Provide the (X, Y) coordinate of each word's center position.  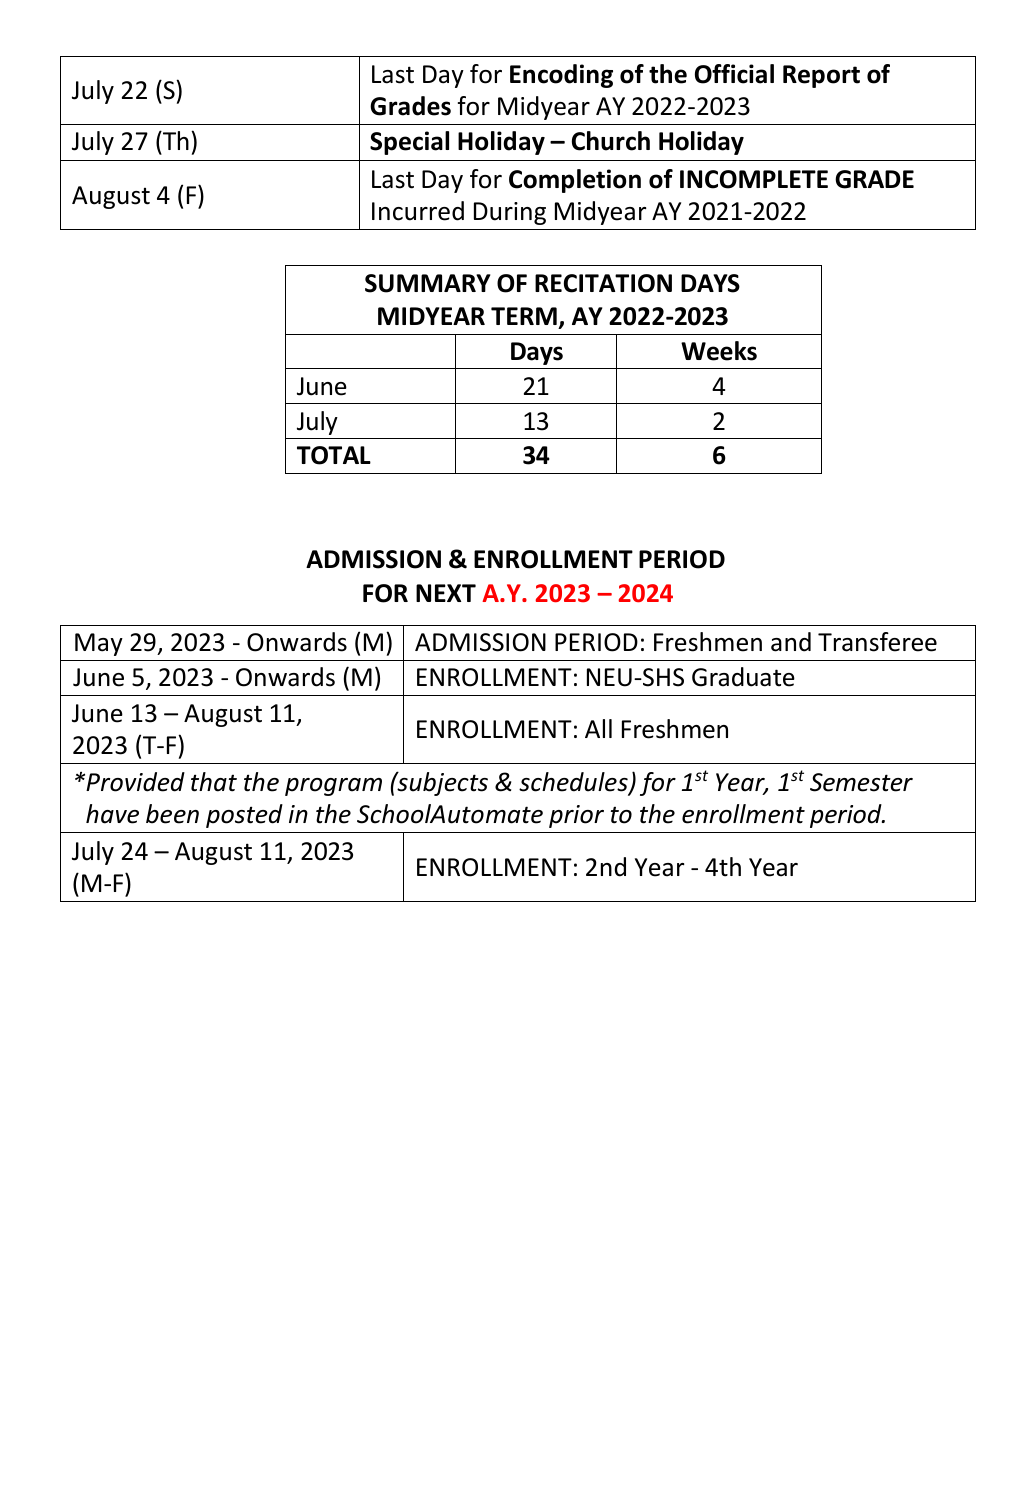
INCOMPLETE (754, 179)
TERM (524, 316)
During (510, 213)
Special (409, 143)
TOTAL (334, 455)
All (598, 728)
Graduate (743, 677)
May (99, 644)
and (791, 642)
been (172, 814)
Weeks (719, 351)
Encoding (561, 76)
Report (821, 76)
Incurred (418, 211)
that (214, 782)
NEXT (446, 593)
